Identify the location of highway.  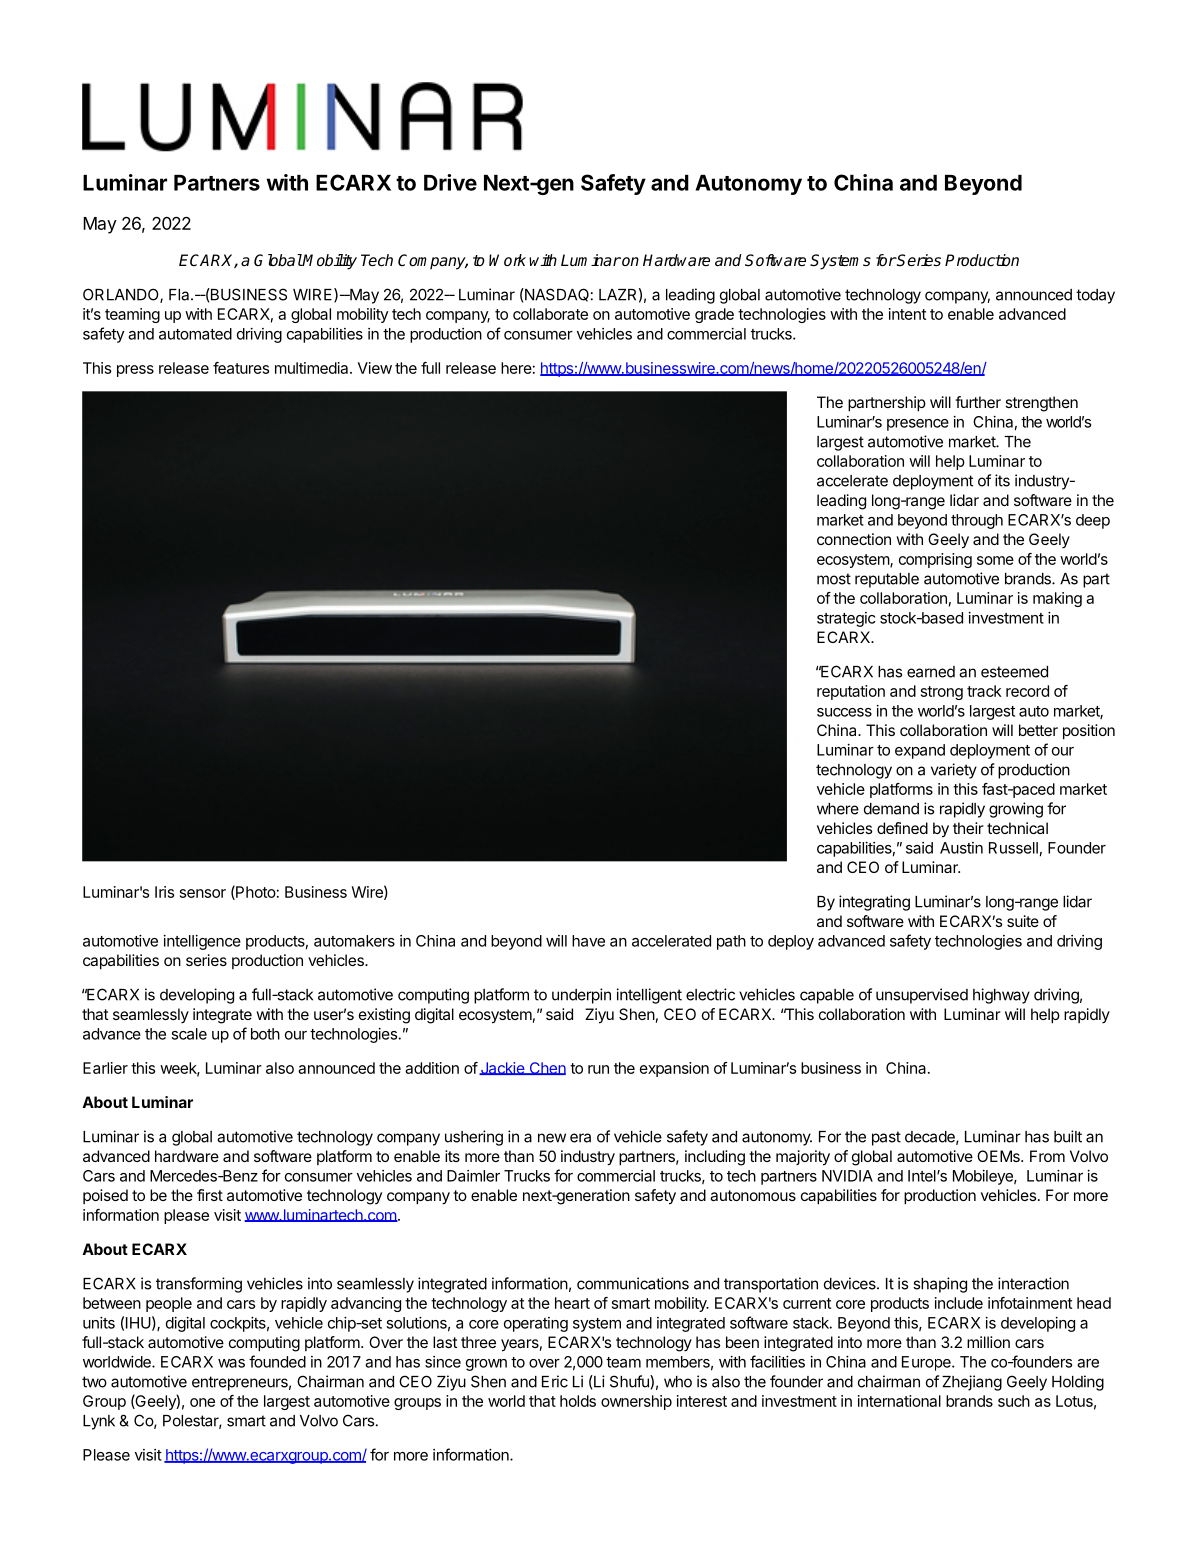
(1001, 996).
